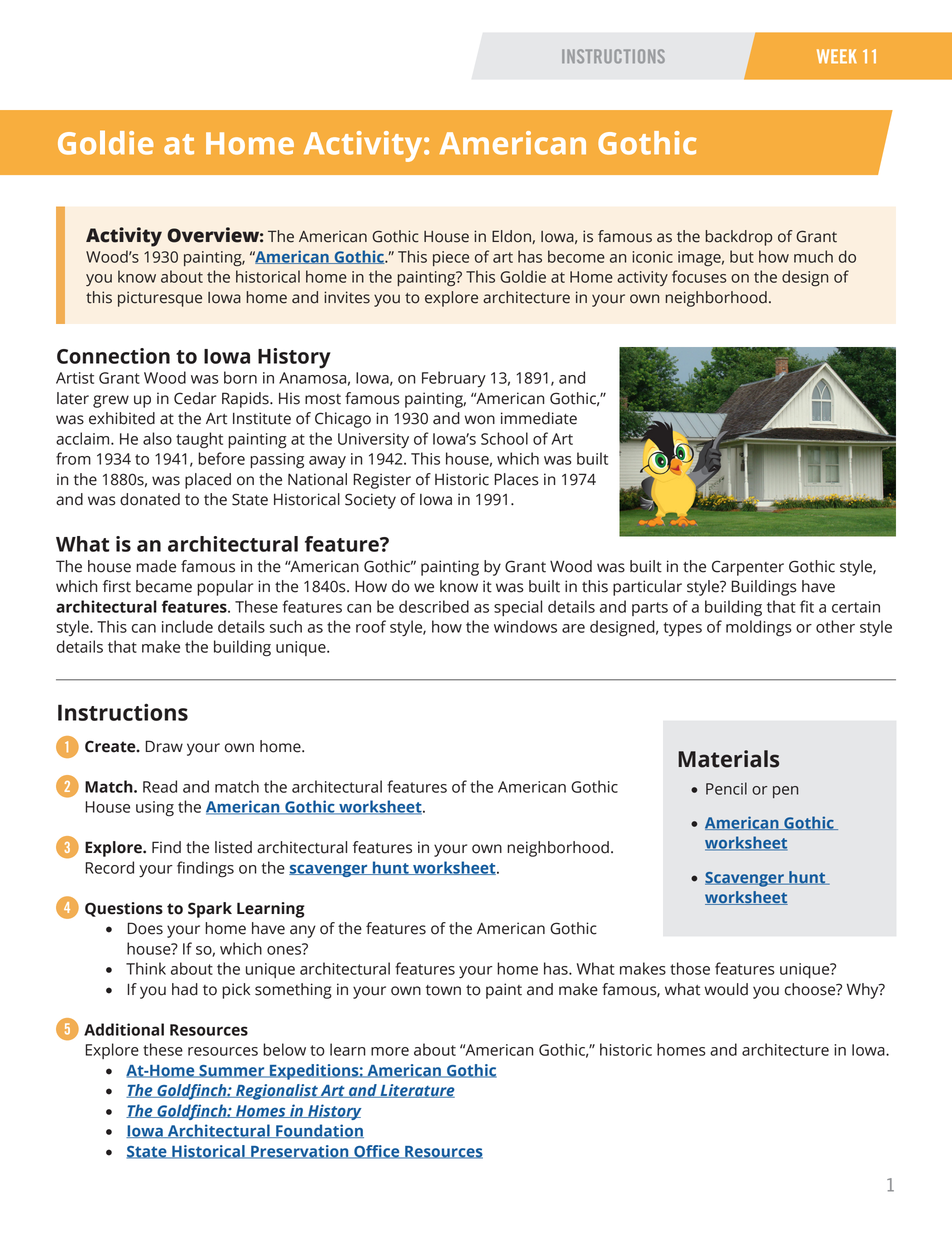  Describe the element at coordinates (726, 989) in the screenshot. I see `would` at that location.
